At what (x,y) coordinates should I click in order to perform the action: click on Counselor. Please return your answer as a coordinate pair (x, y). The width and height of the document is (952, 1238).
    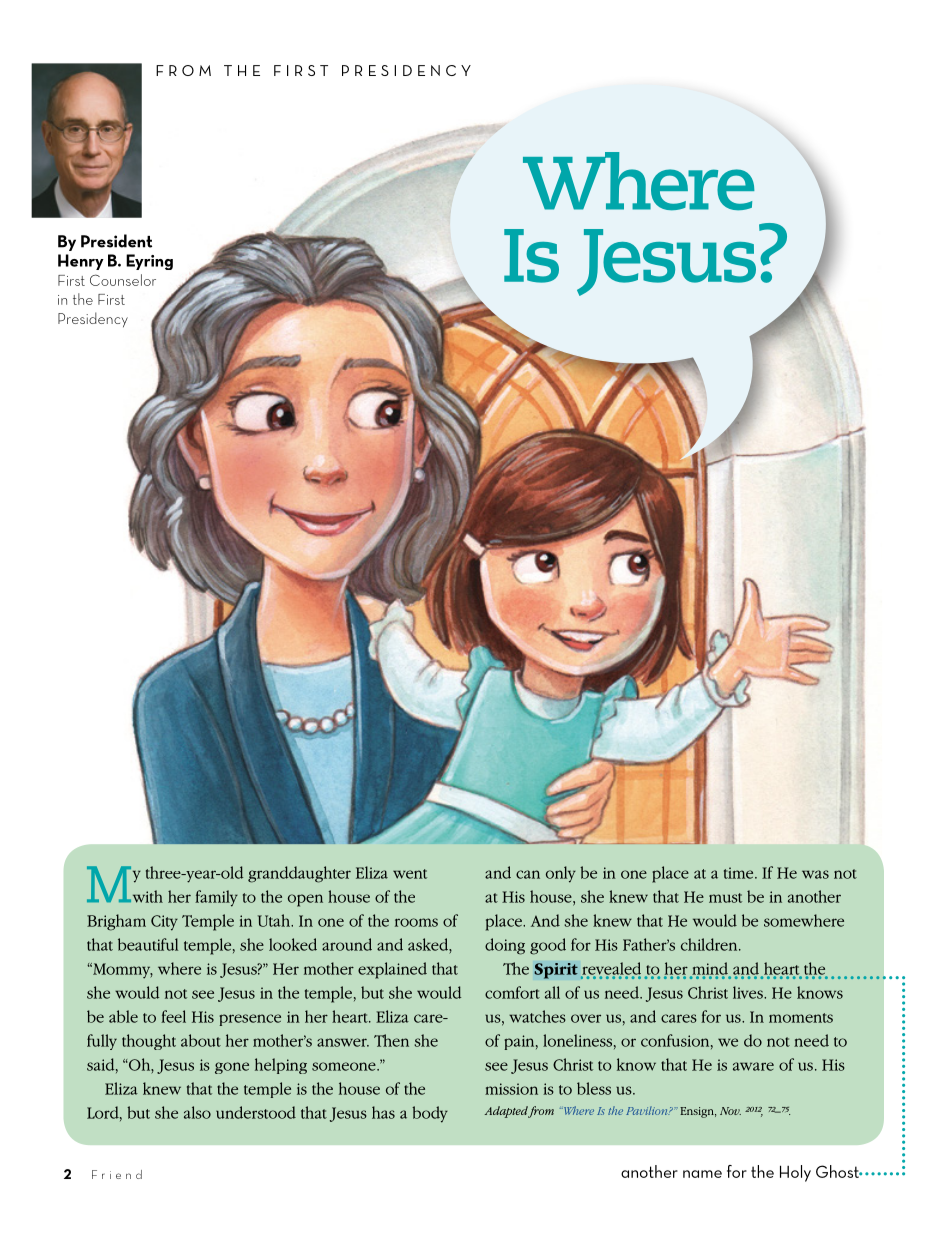
    Looking at the image, I should click on (123, 280).
